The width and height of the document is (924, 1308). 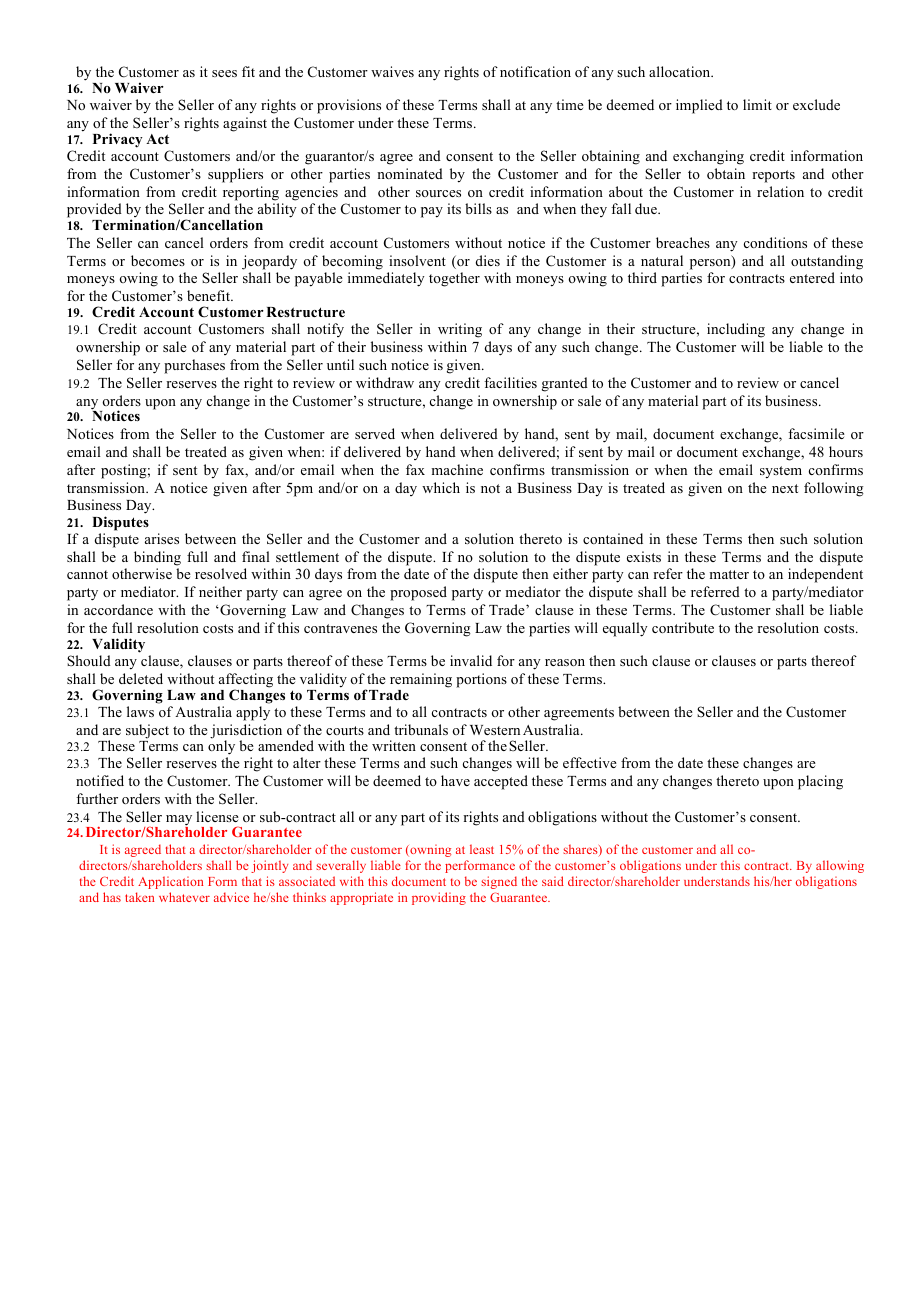 I want to click on which, so click(x=441, y=487).
